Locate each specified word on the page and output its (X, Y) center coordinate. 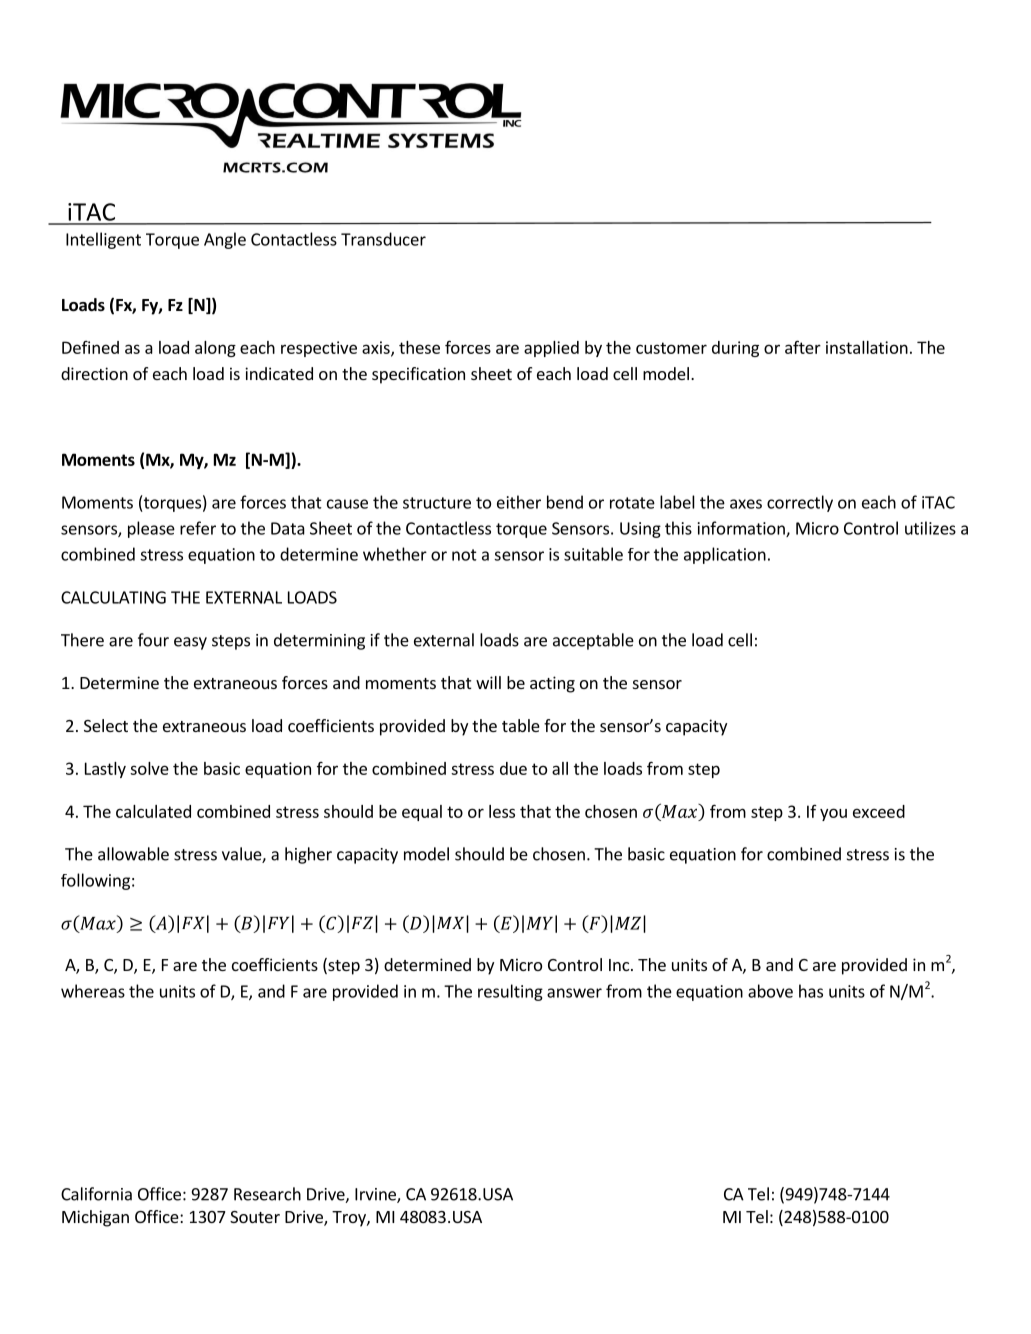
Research (267, 1194)
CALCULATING (113, 597)
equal (422, 813)
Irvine (376, 1195)
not (464, 555)
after (803, 347)
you (833, 814)
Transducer (383, 239)
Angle (225, 240)
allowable (133, 854)
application (725, 555)
